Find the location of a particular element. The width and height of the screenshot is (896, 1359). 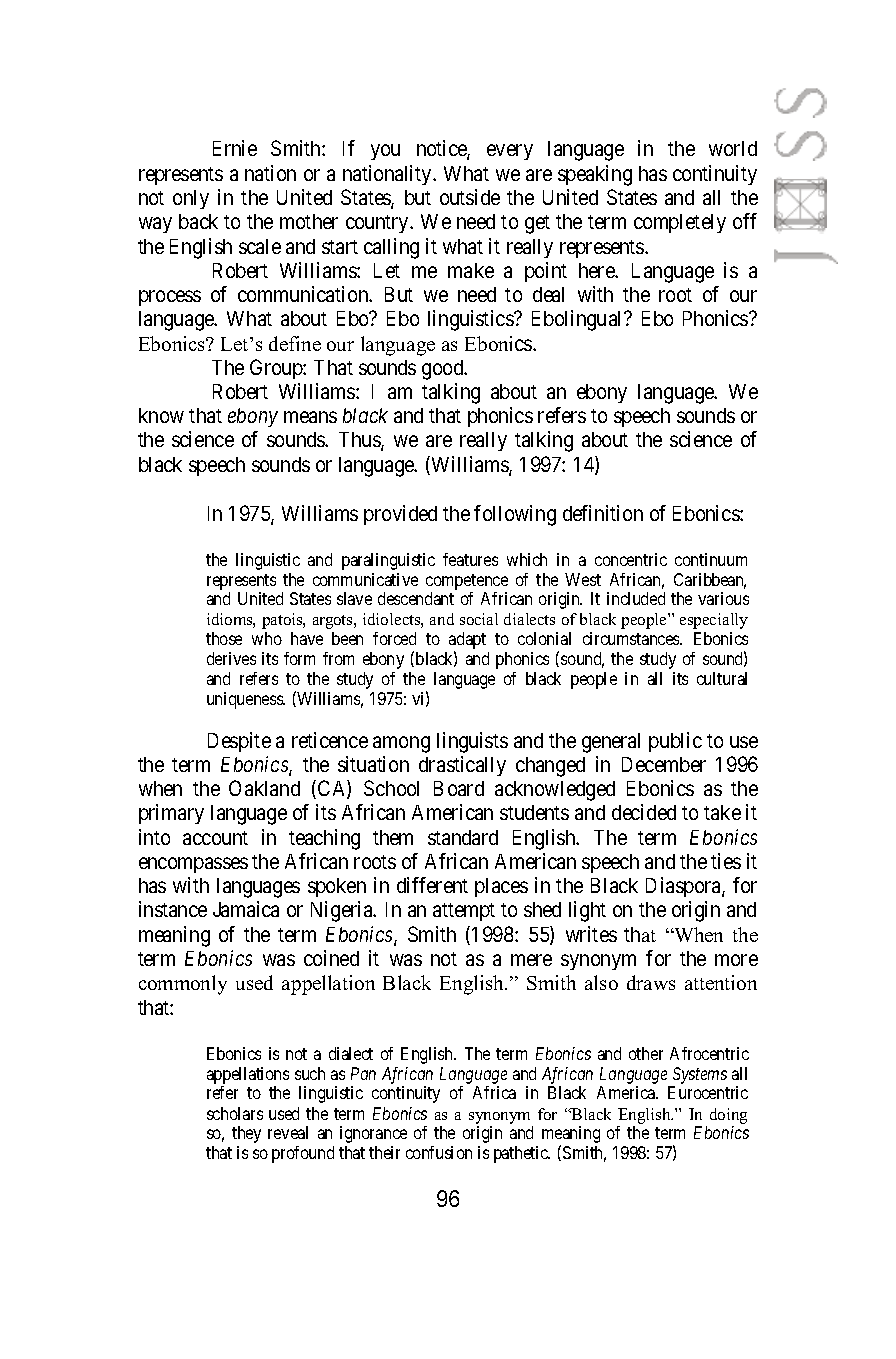

decided is located at coordinates (644, 812).
